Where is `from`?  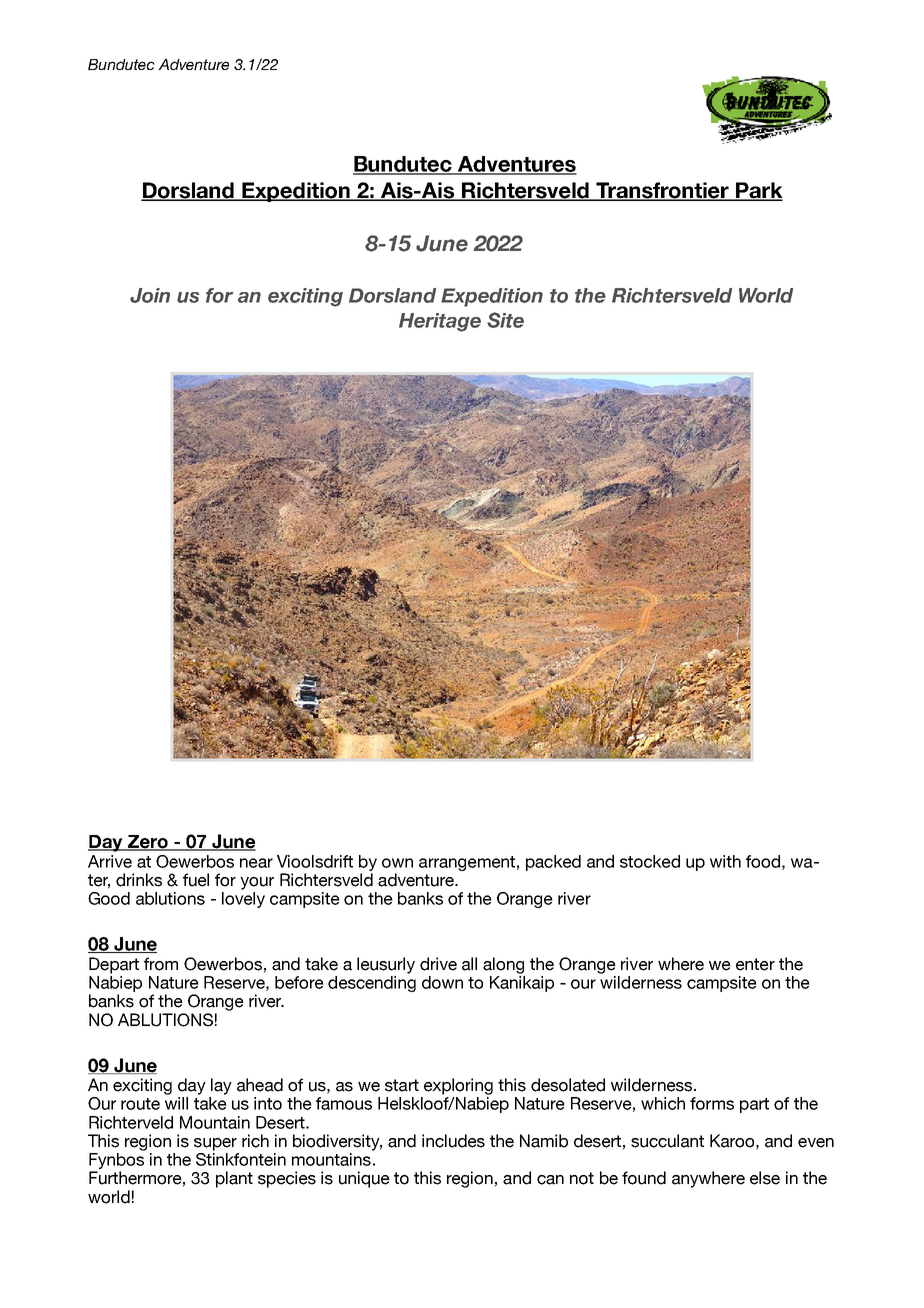
from is located at coordinates (161, 964).
